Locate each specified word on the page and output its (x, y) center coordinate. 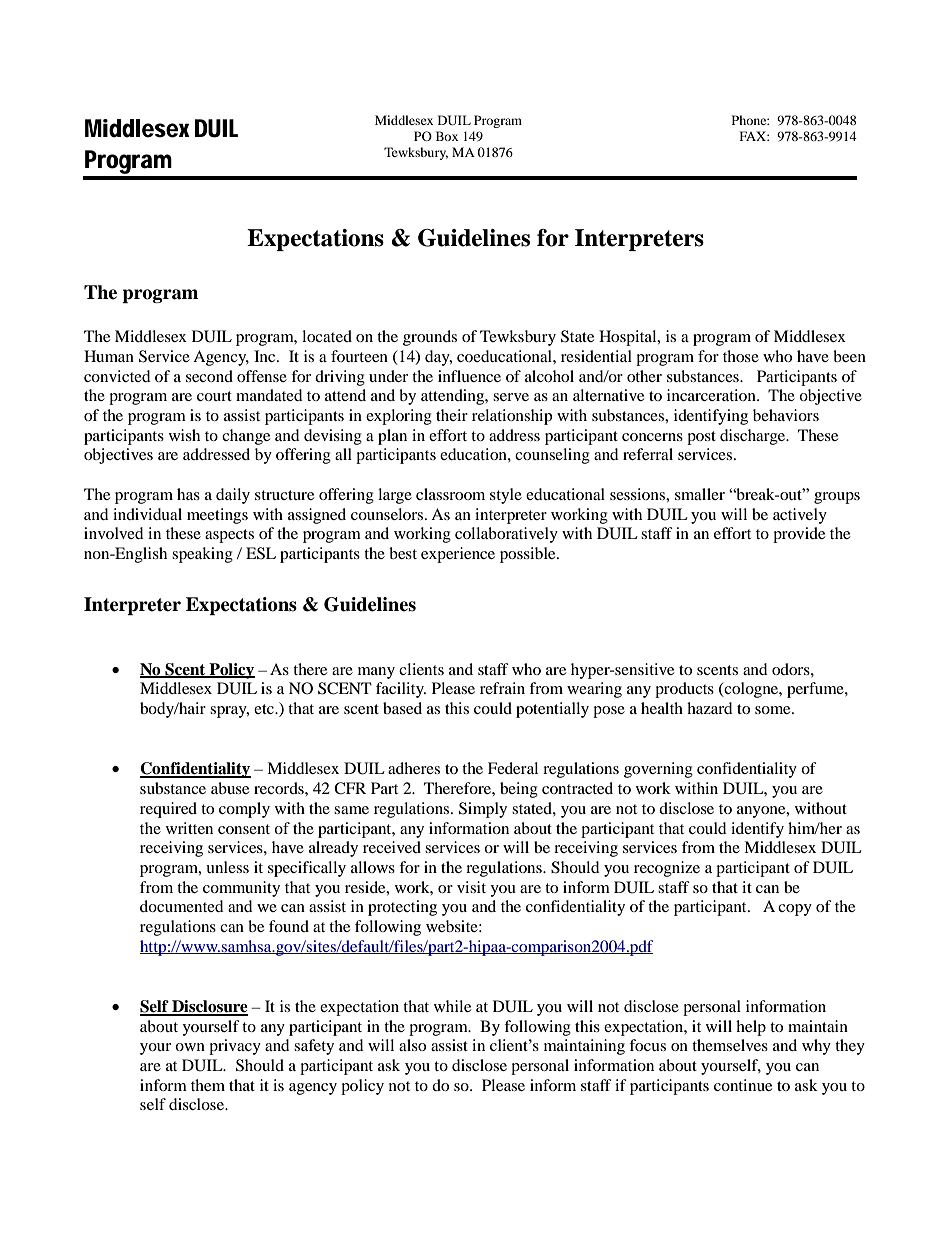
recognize (667, 869)
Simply (483, 810)
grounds (430, 338)
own (190, 1047)
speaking (202, 555)
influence (469, 376)
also (412, 1045)
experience (458, 555)
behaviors (786, 415)
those (741, 356)
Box (447, 136)
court (214, 396)
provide (799, 535)
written (189, 828)
